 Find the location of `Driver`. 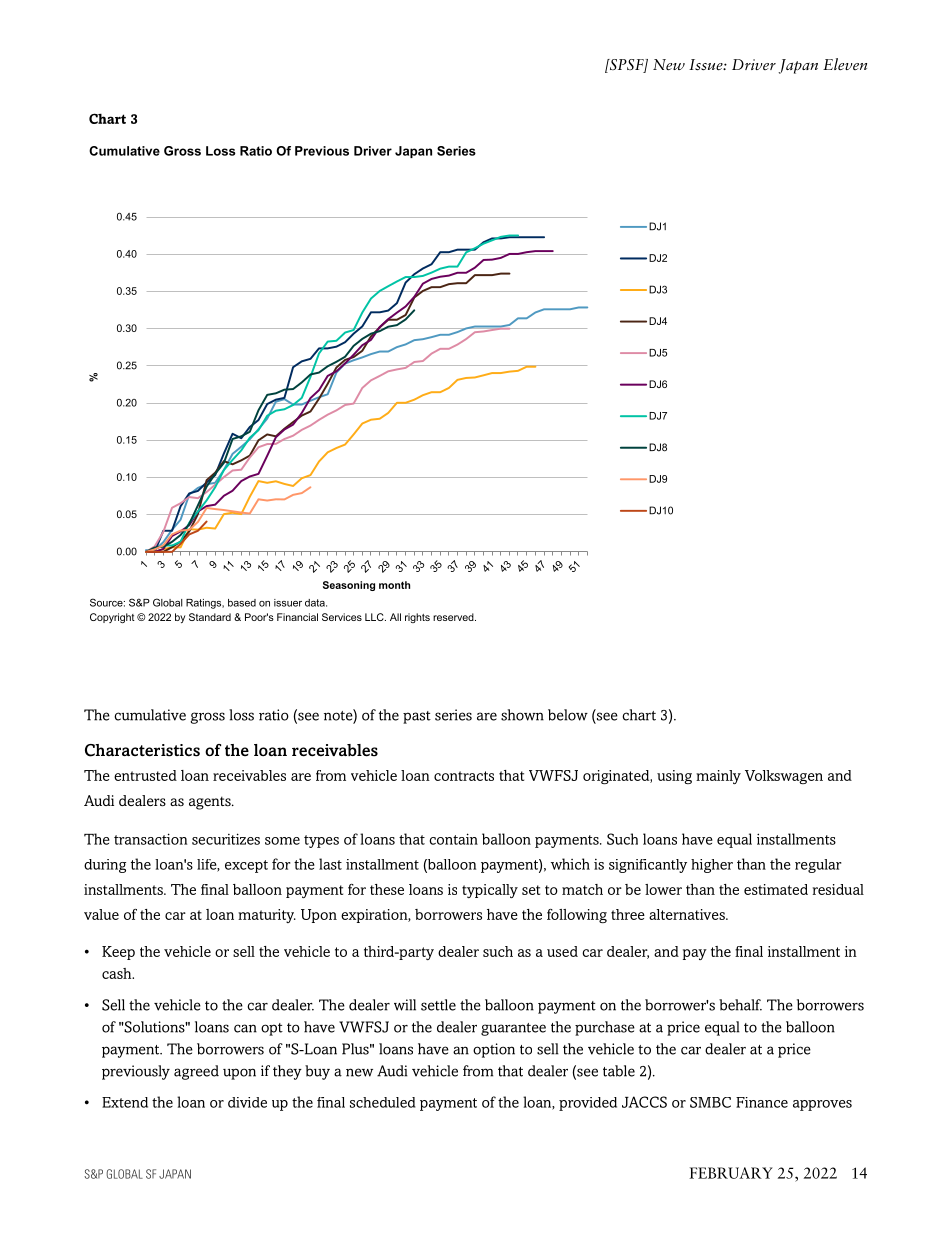

Driver is located at coordinates (754, 64).
